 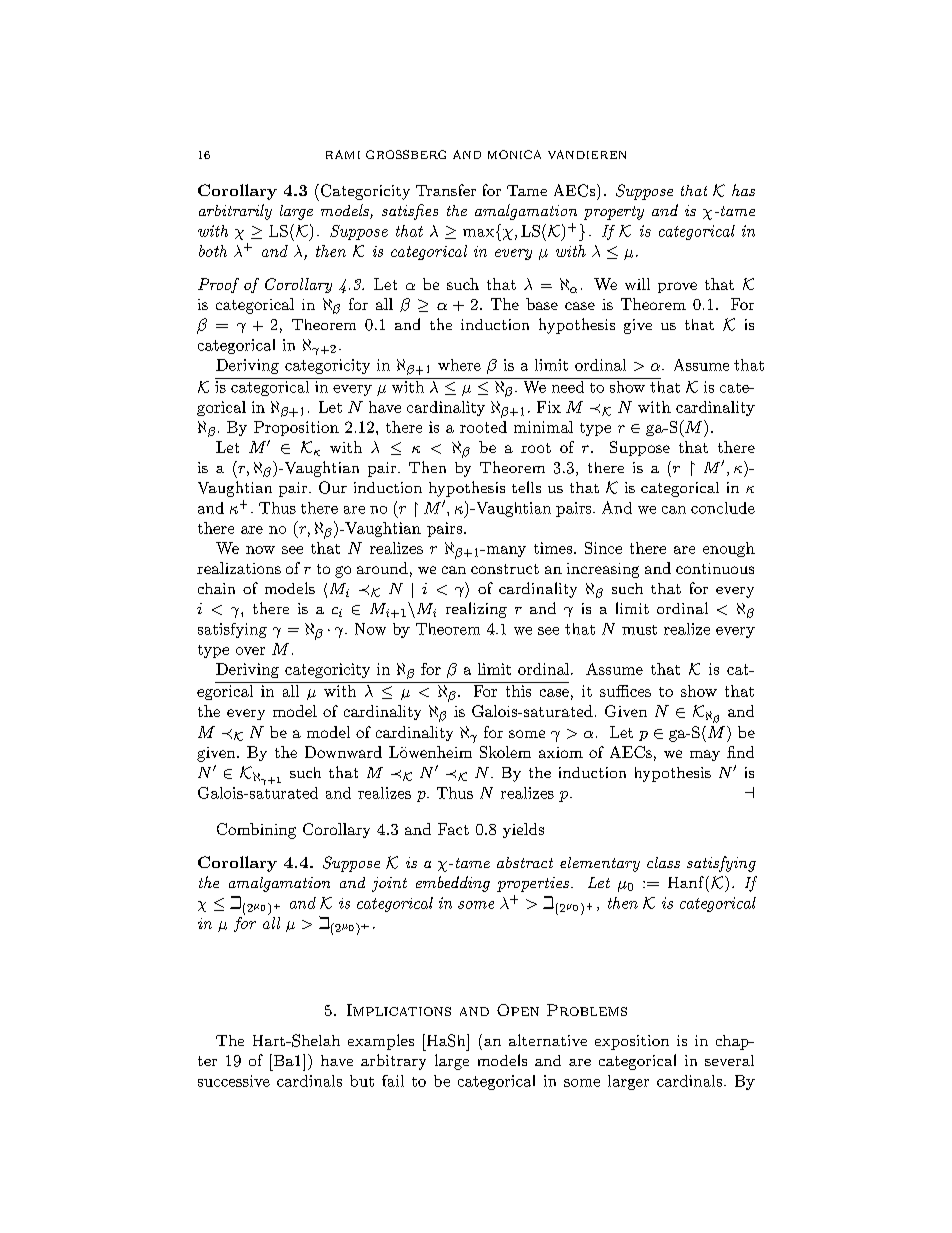 What do you see at coordinates (234, 1081) in the screenshot?
I see `successive` at bounding box center [234, 1081].
